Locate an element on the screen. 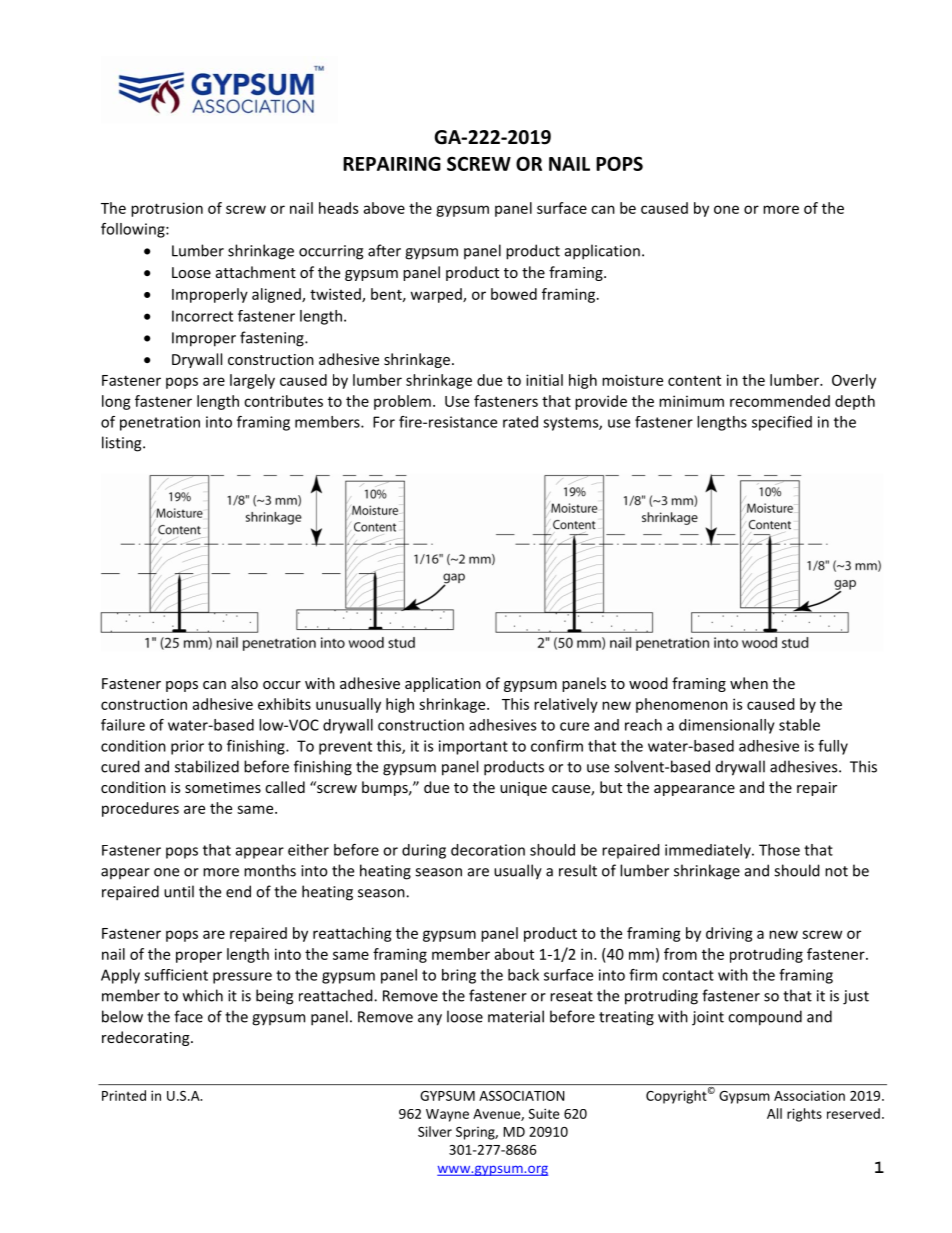 This screenshot has height=1233, width=952. Those is located at coordinates (779, 850).
